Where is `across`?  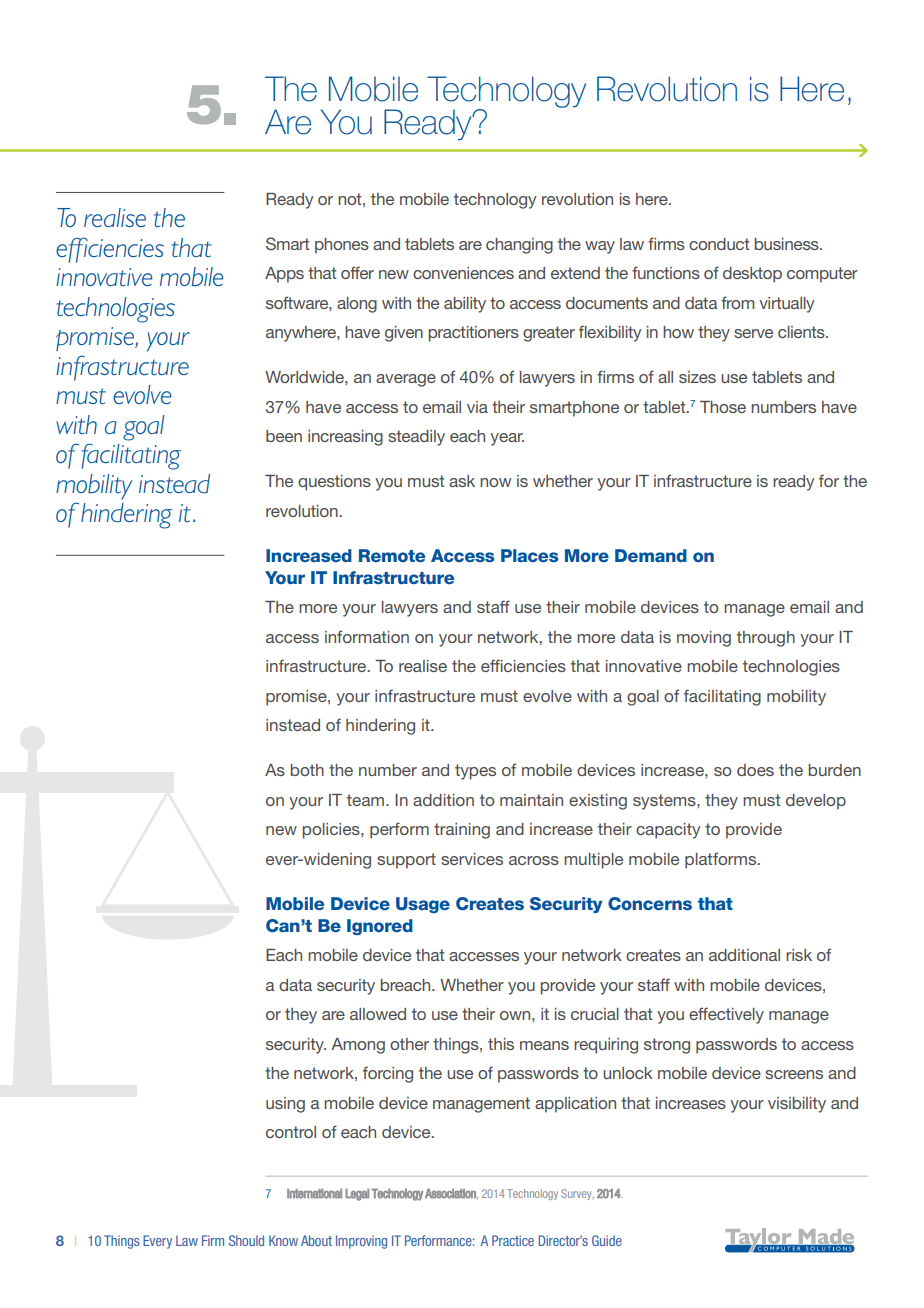 across is located at coordinates (534, 860).
